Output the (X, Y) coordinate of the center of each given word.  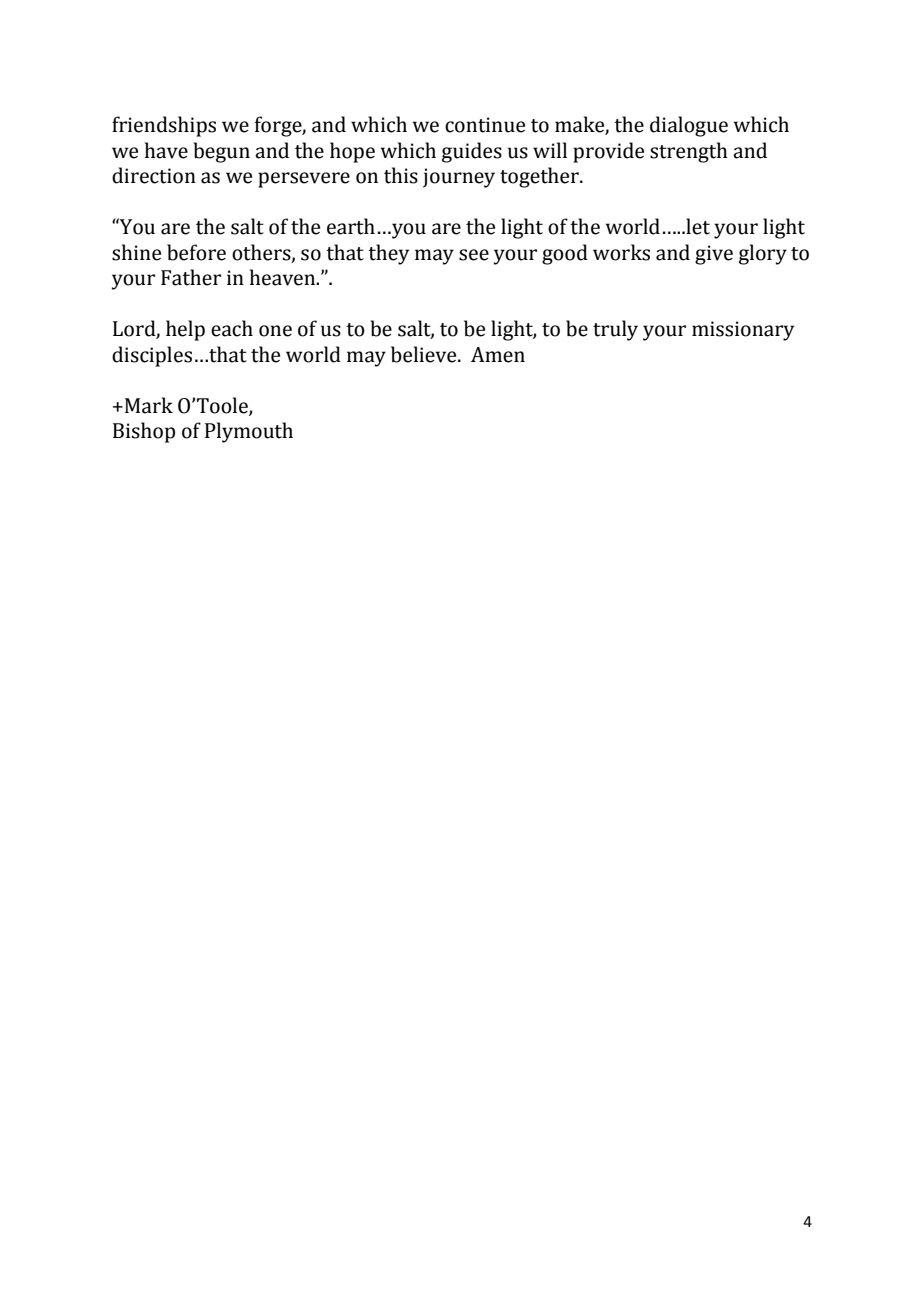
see (474, 255)
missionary (743, 331)
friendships (164, 126)
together (540, 177)
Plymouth (249, 432)
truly (615, 330)
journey (459, 178)
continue (485, 125)
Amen (498, 355)
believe (425, 354)
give (714, 255)
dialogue (689, 126)
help (185, 330)
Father (191, 277)
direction (154, 175)
